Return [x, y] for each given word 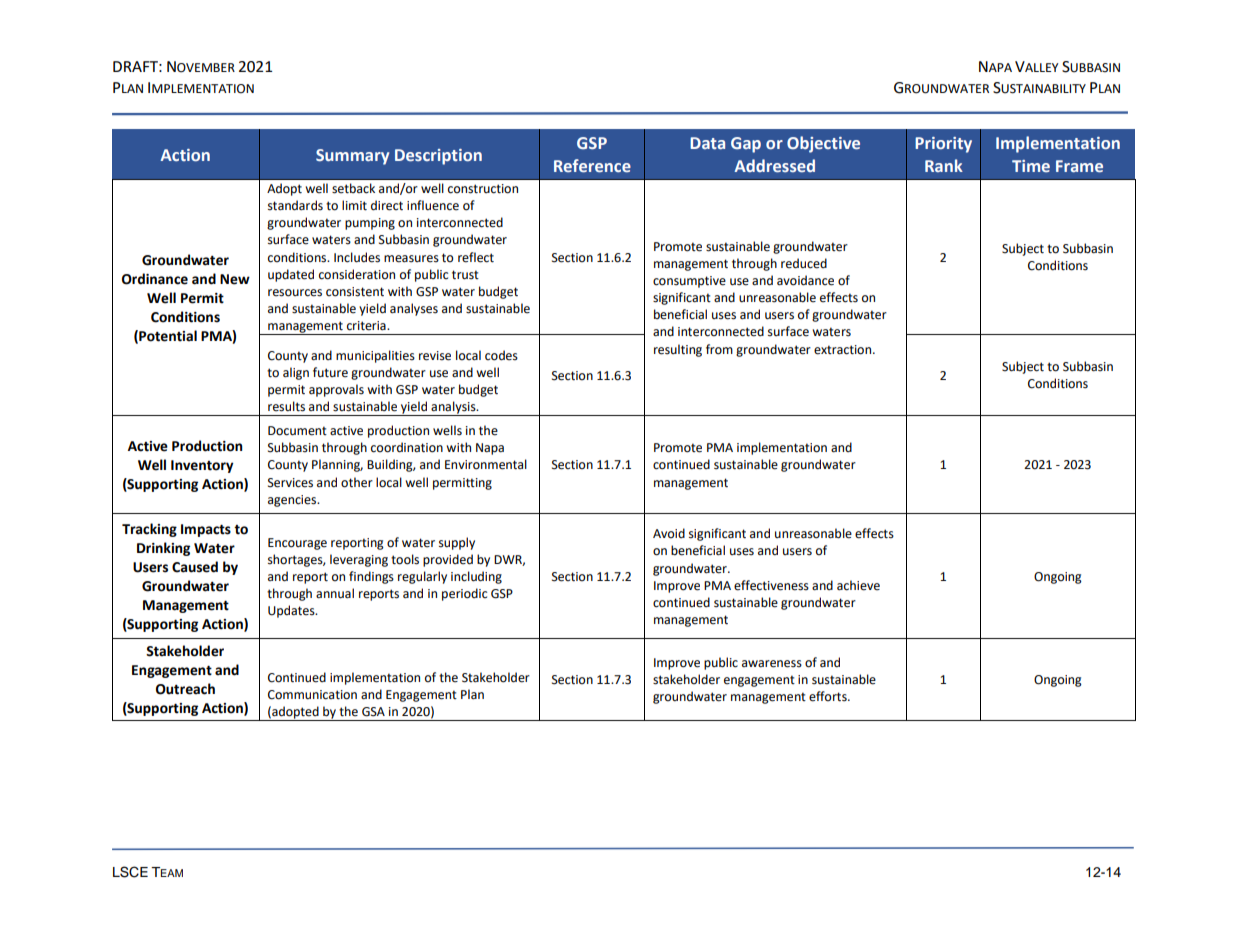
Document [297, 431]
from [719, 349]
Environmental [486, 464]
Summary [352, 157]
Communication [312, 695]
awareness [772, 664]
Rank [944, 165]
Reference [592, 166]
